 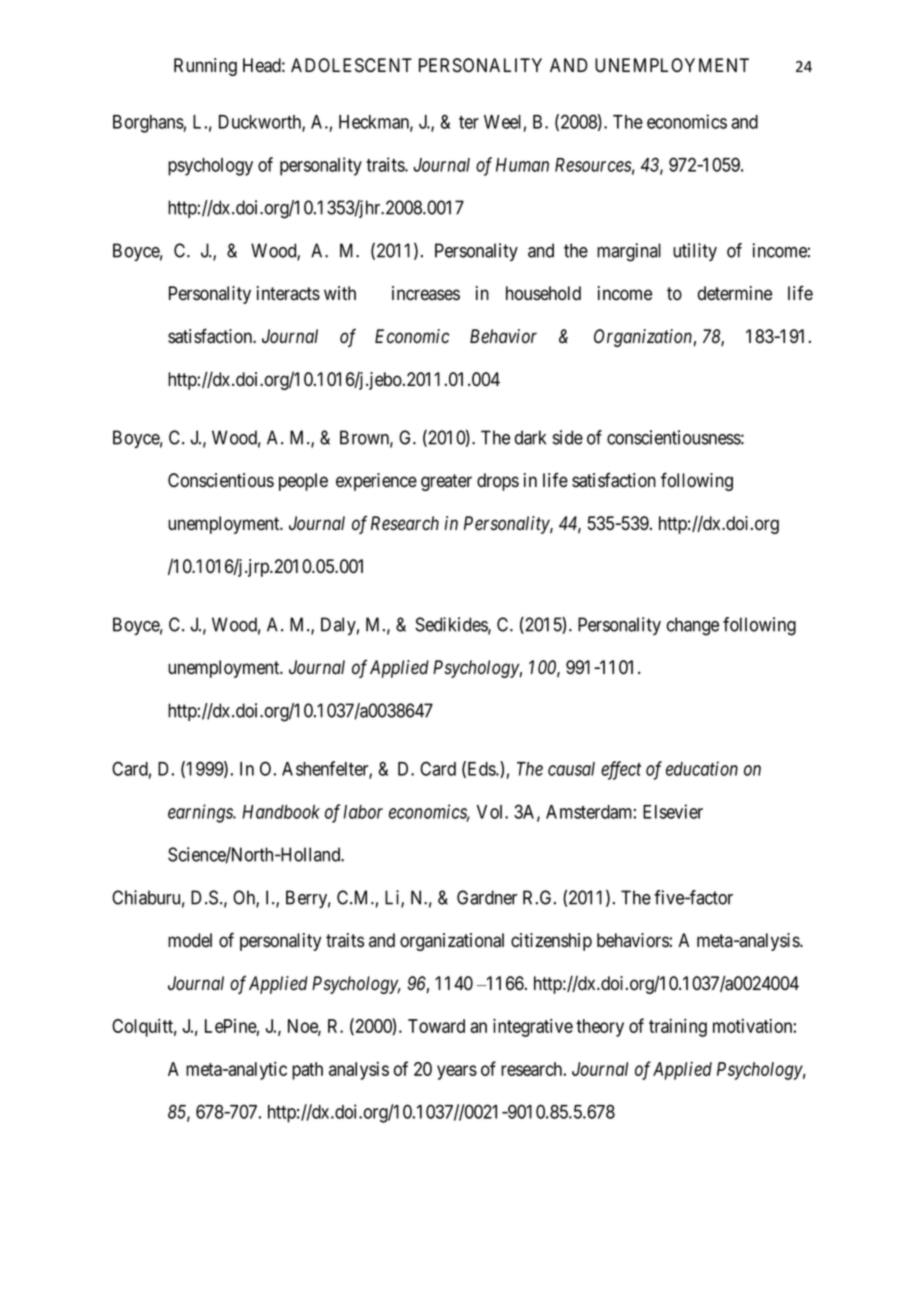 What do you see at coordinates (522, 165) in the screenshot?
I see `Human` at bounding box center [522, 165].
